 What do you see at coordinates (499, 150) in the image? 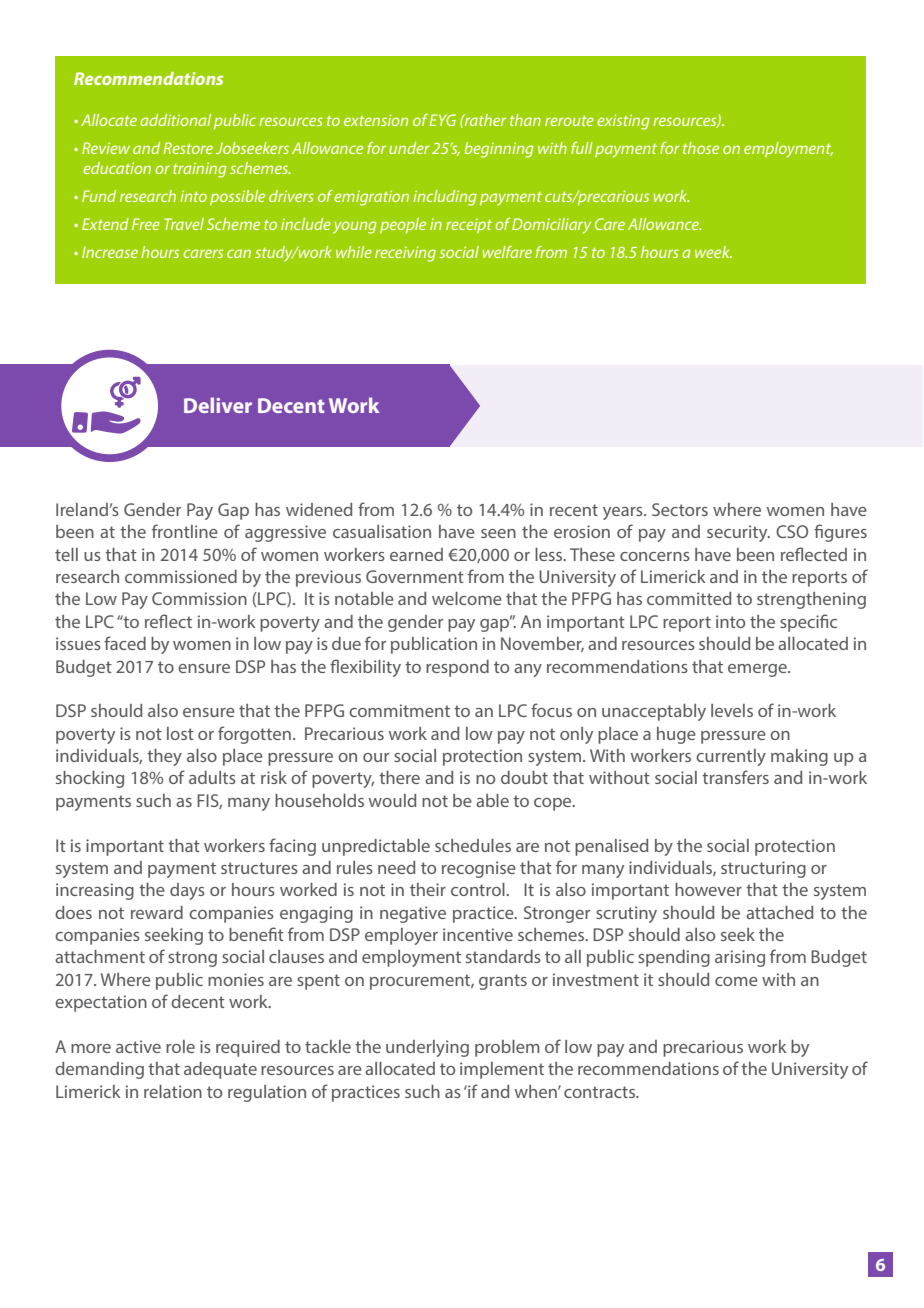
I see `beginning` at bounding box center [499, 150].
